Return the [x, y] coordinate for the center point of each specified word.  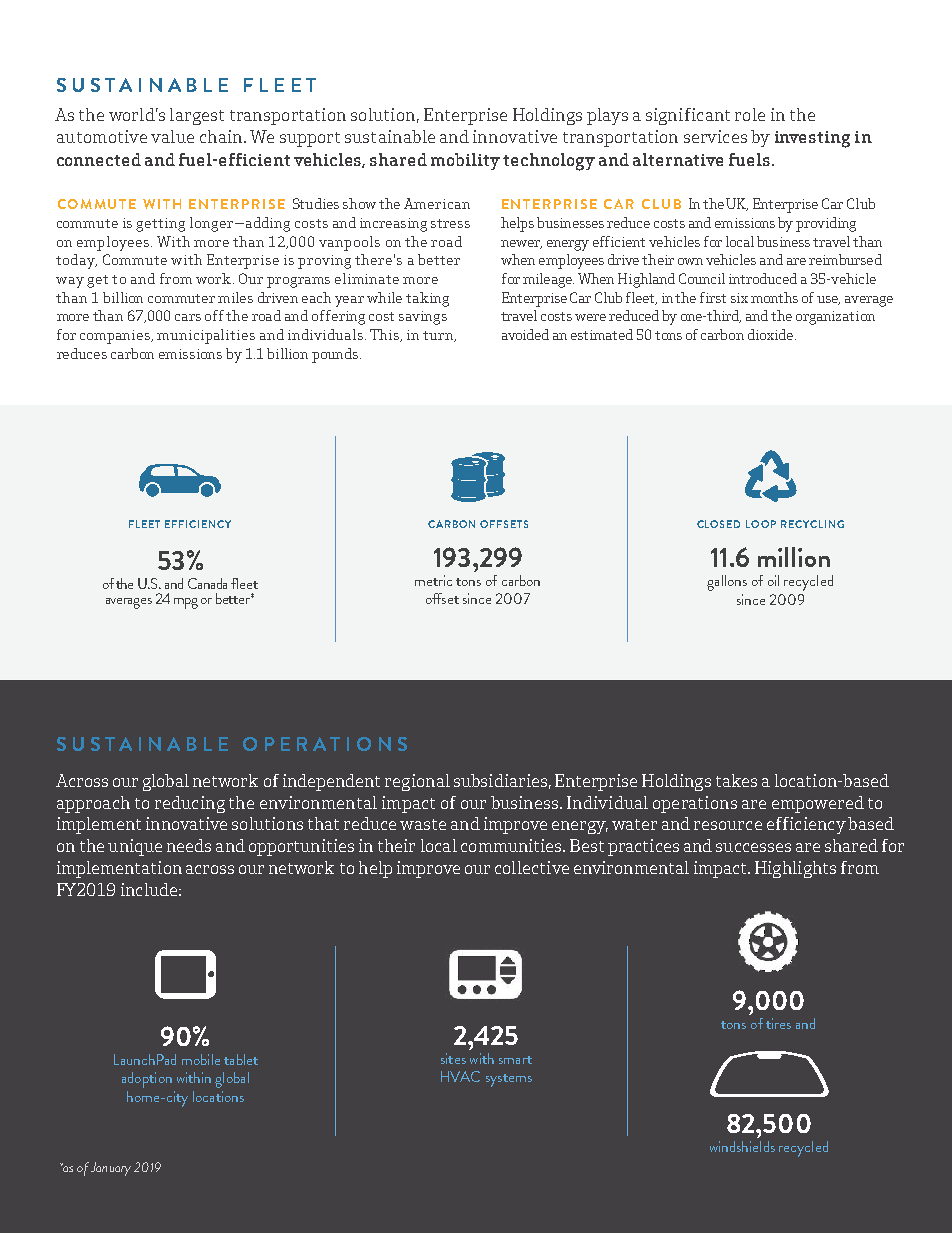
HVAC [460, 1076]
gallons [727, 583]
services [715, 136]
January [111, 1169]
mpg [186, 603]
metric [433, 580]
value [172, 136]
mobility [465, 161]
